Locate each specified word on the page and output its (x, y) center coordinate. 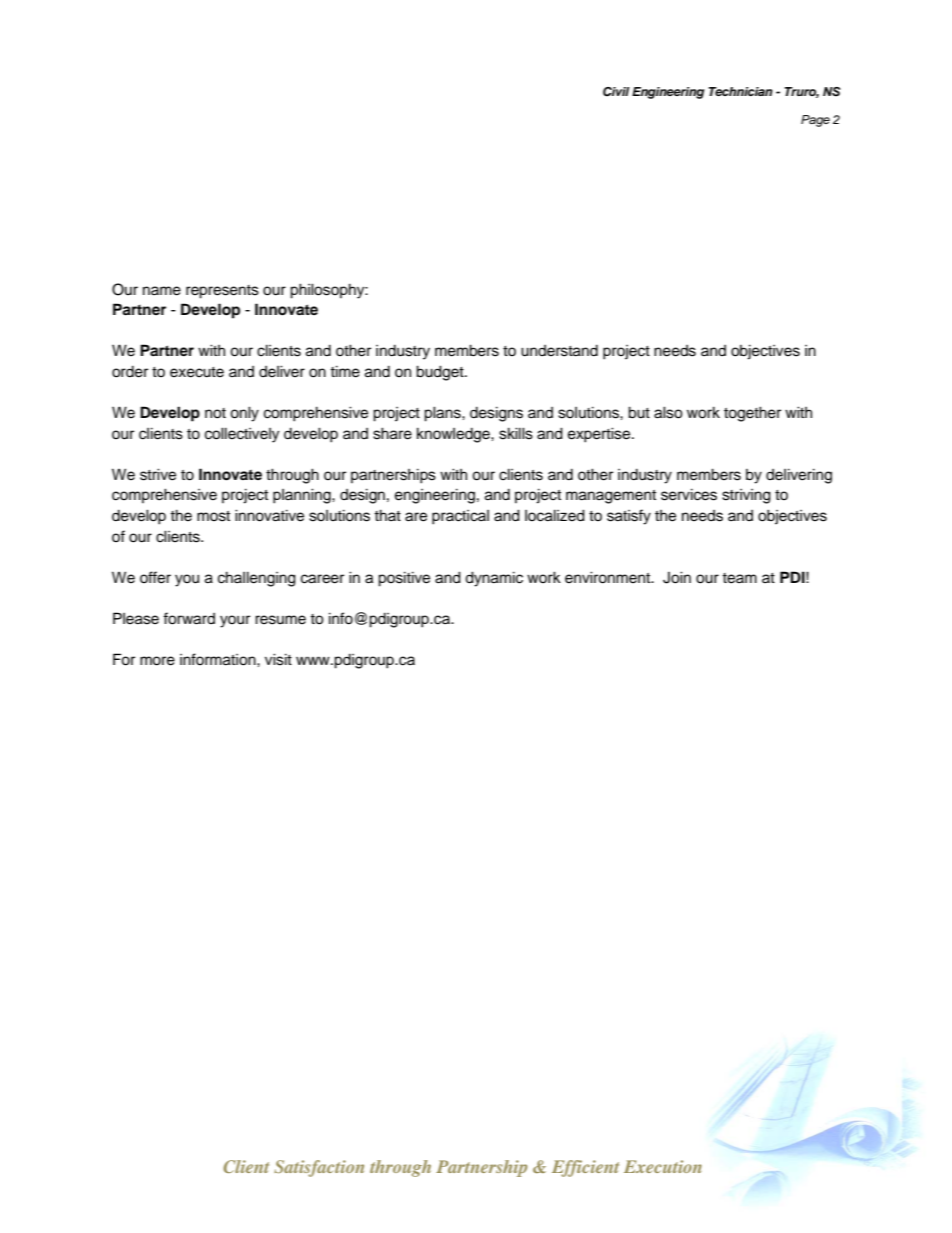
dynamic (494, 579)
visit (278, 659)
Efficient (585, 1168)
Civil (616, 92)
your (235, 621)
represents (222, 292)
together (752, 414)
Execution (663, 1166)
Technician (741, 91)
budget (441, 373)
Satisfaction (319, 1168)
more (157, 661)
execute (197, 372)
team (739, 578)
